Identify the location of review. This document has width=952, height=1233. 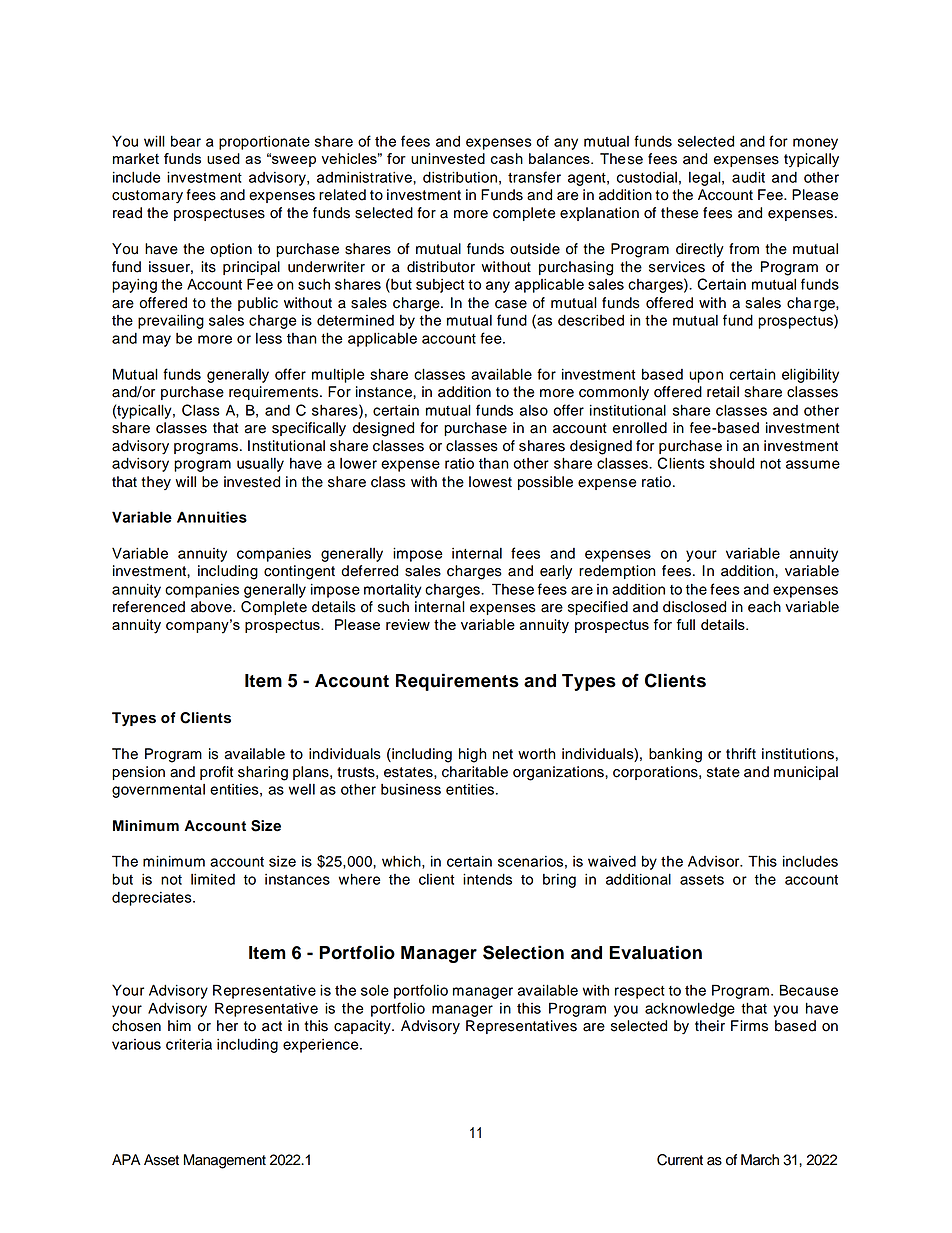
(408, 624).
